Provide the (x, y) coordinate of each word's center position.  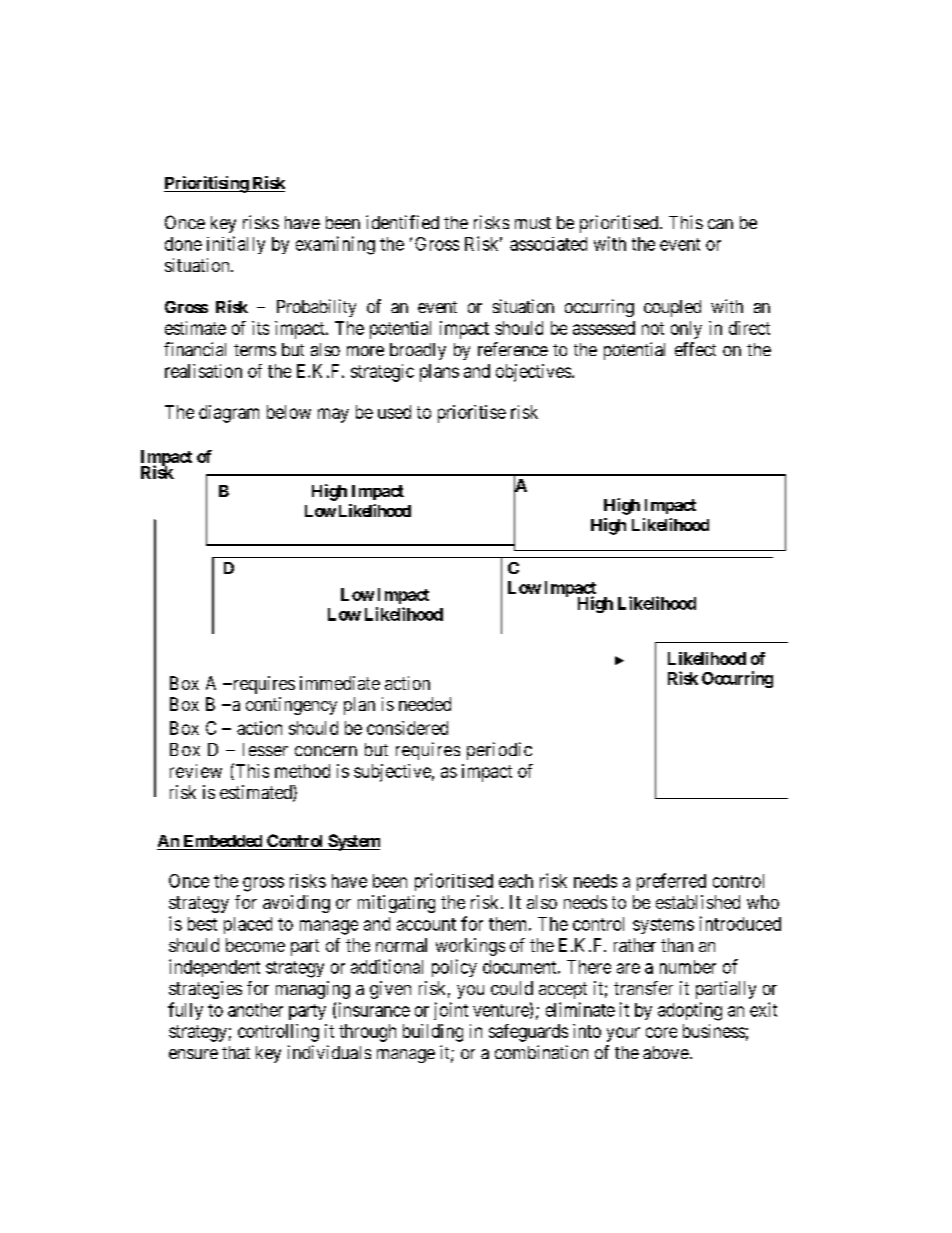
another (255, 1010)
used (394, 412)
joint (451, 1011)
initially (236, 245)
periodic (499, 751)
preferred (671, 882)
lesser (265, 749)
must (533, 223)
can (720, 224)
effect (695, 349)
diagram (229, 414)
